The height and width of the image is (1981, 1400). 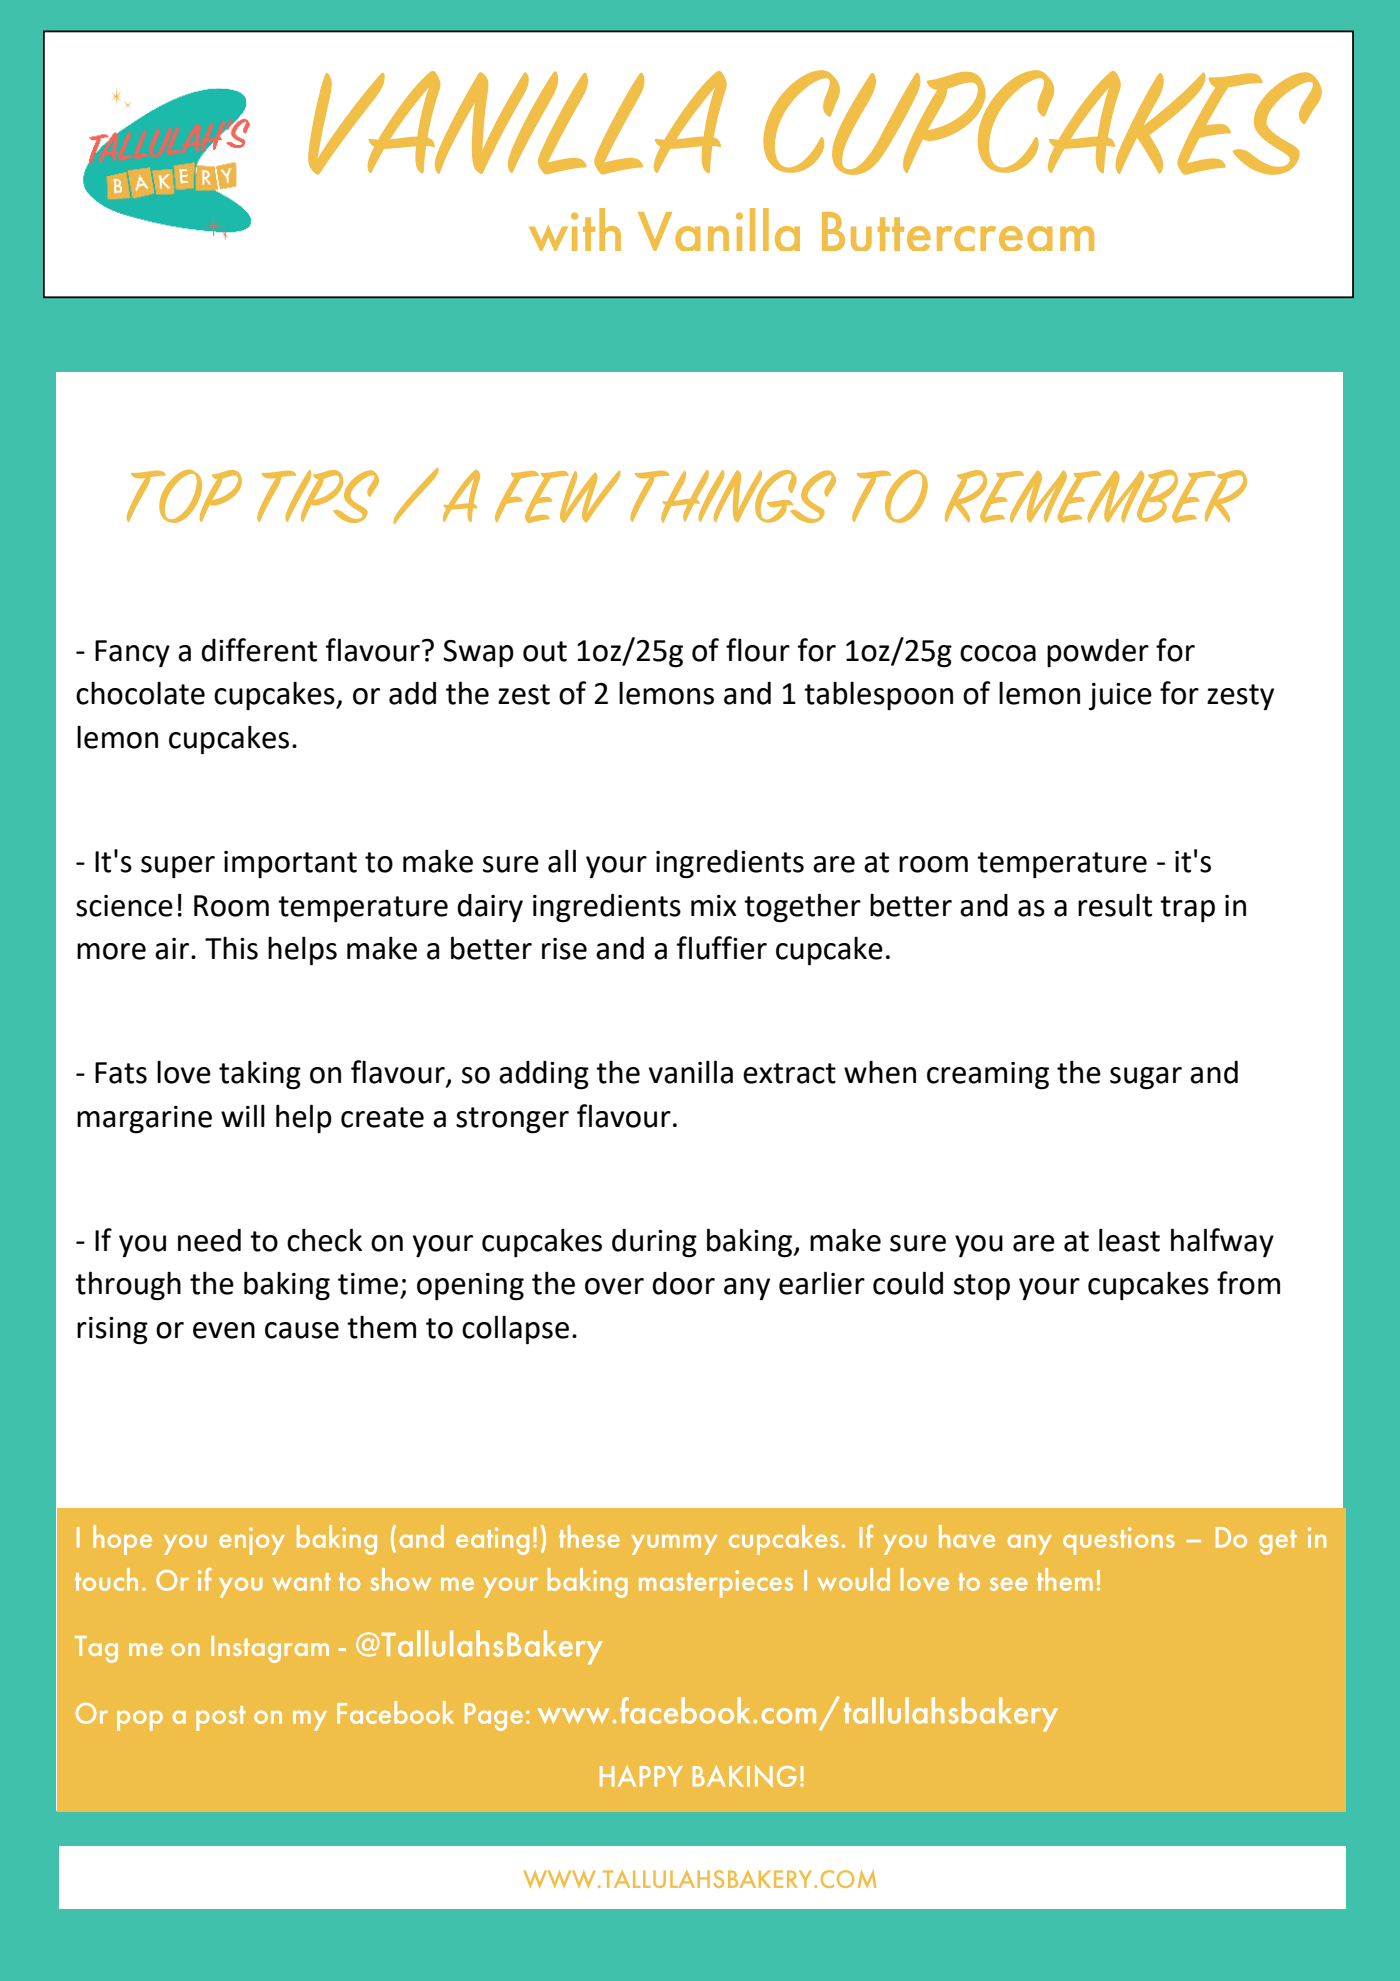 What do you see at coordinates (683, 1283) in the image?
I see `door` at bounding box center [683, 1283].
